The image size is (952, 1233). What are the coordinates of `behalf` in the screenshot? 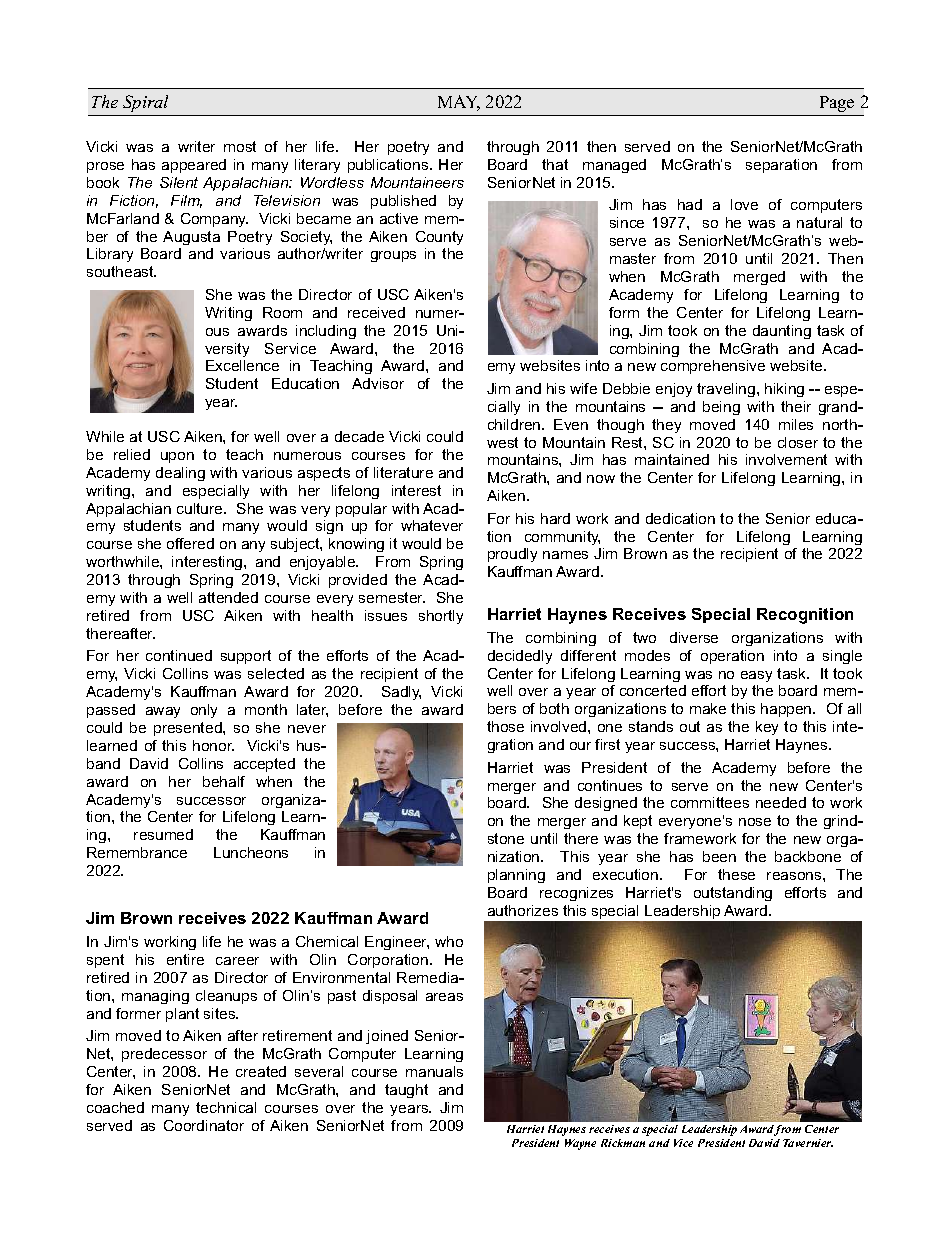 It's located at (224, 781).
